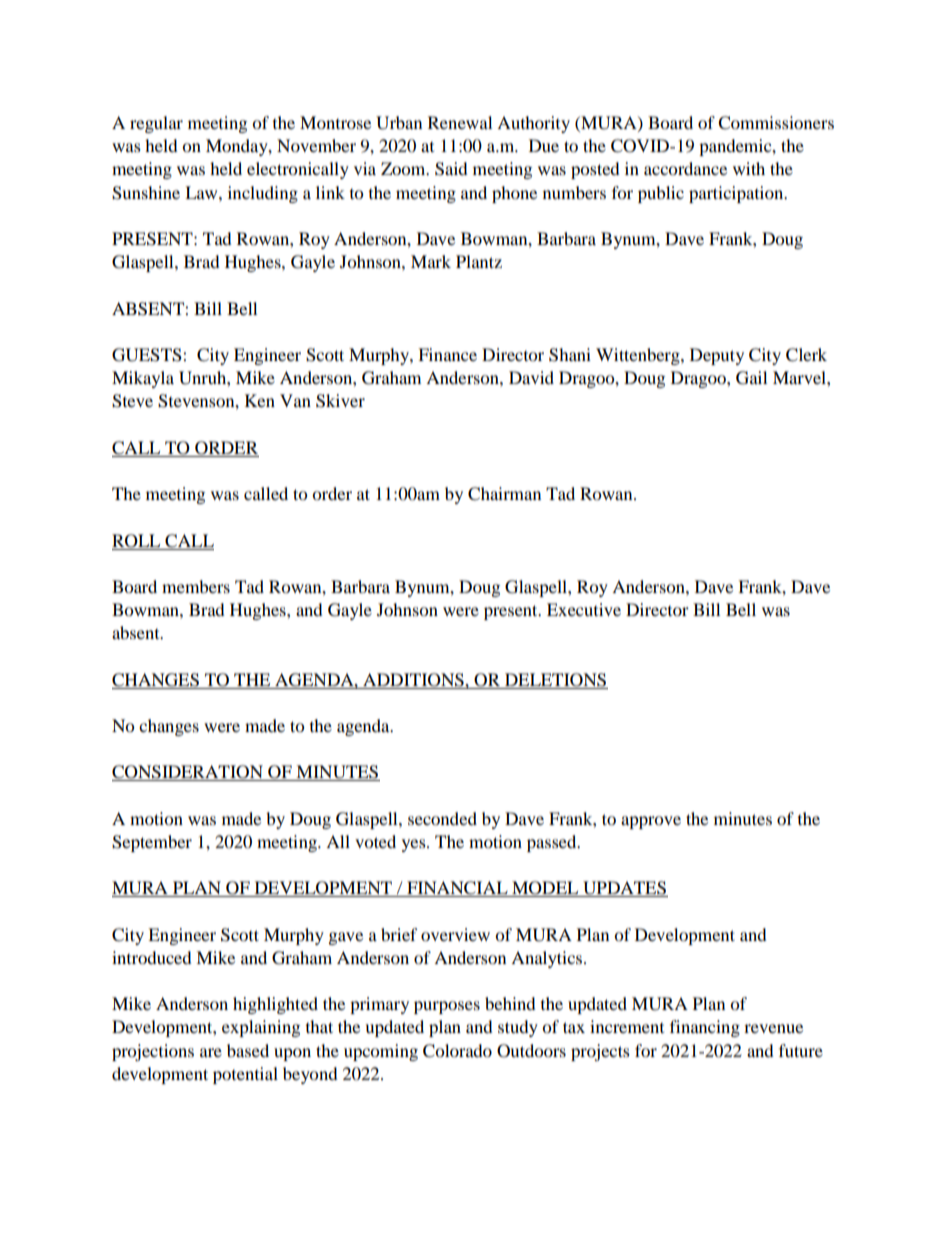 Image resolution: width=952 pixels, height=1233 pixels. I want to click on Executive, so click(584, 609).
